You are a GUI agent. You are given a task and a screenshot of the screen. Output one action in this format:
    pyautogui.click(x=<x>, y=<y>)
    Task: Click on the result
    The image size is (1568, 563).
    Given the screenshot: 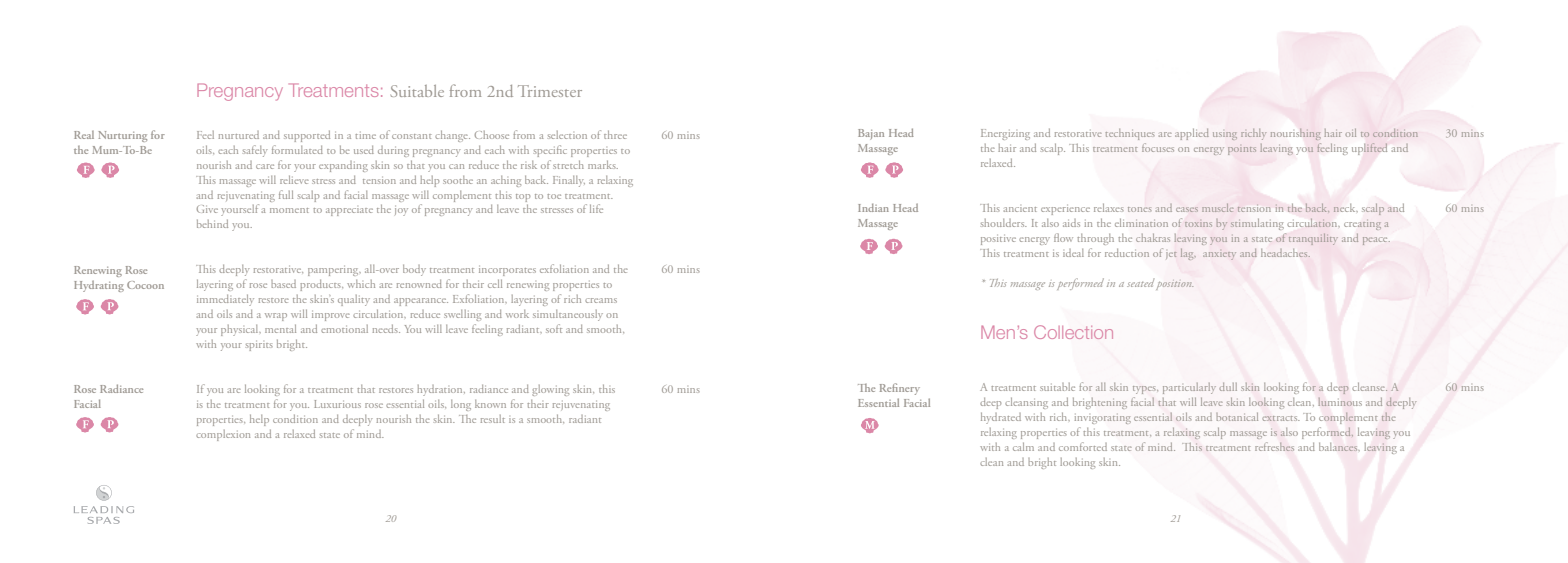 What is the action you would take?
    pyautogui.click(x=493, y=419)
